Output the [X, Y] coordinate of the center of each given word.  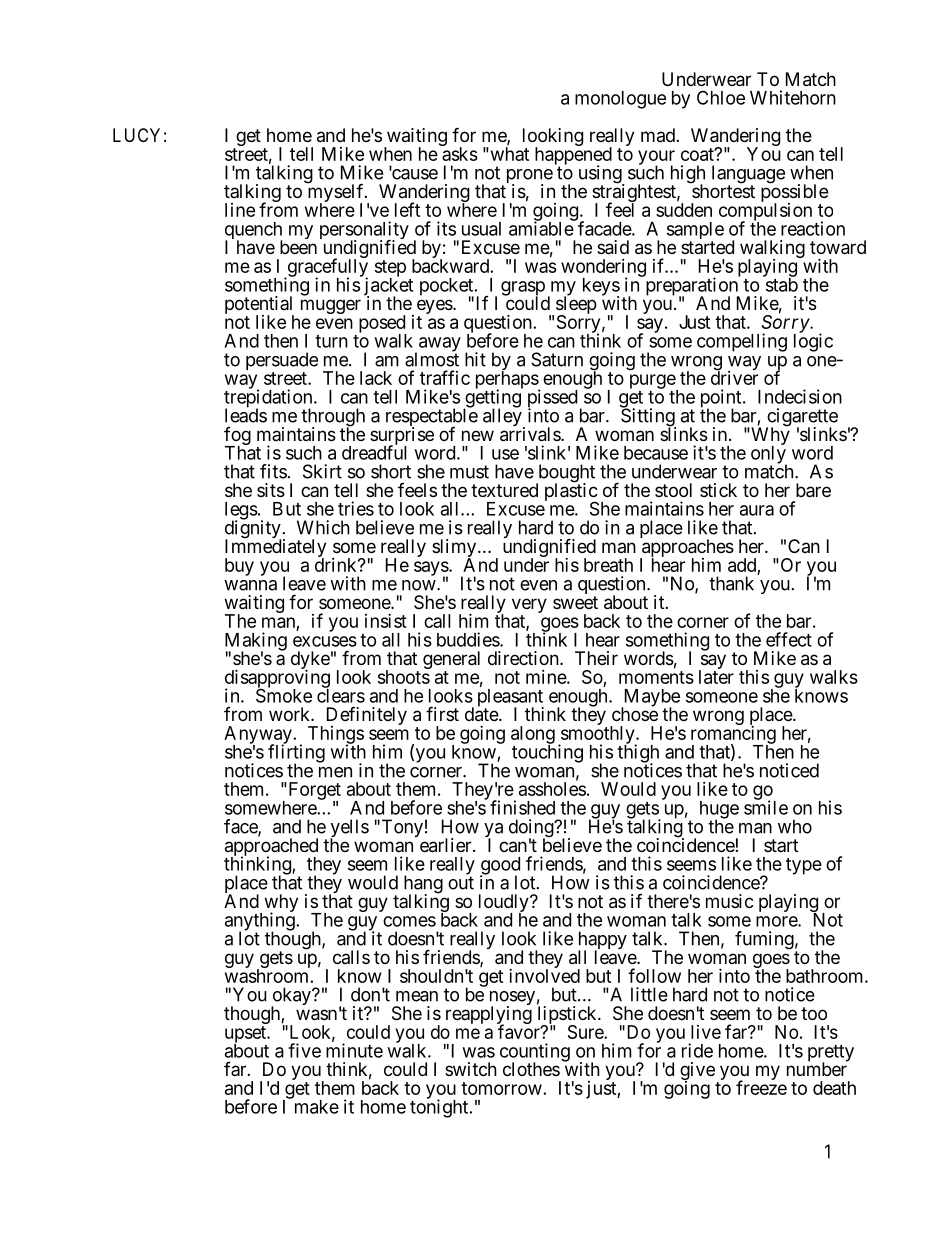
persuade [282, 362]
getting [493, 399]
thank [731, 583]
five [304, 1050]
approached [271, 848]
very [529, 607]
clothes [531, 1069]
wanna [250, 585]
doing [532, 829]
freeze [761, 1087]
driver [734, 377]
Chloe [721, 97]
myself [337, 194]
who [795, 826]
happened [573, 156]
